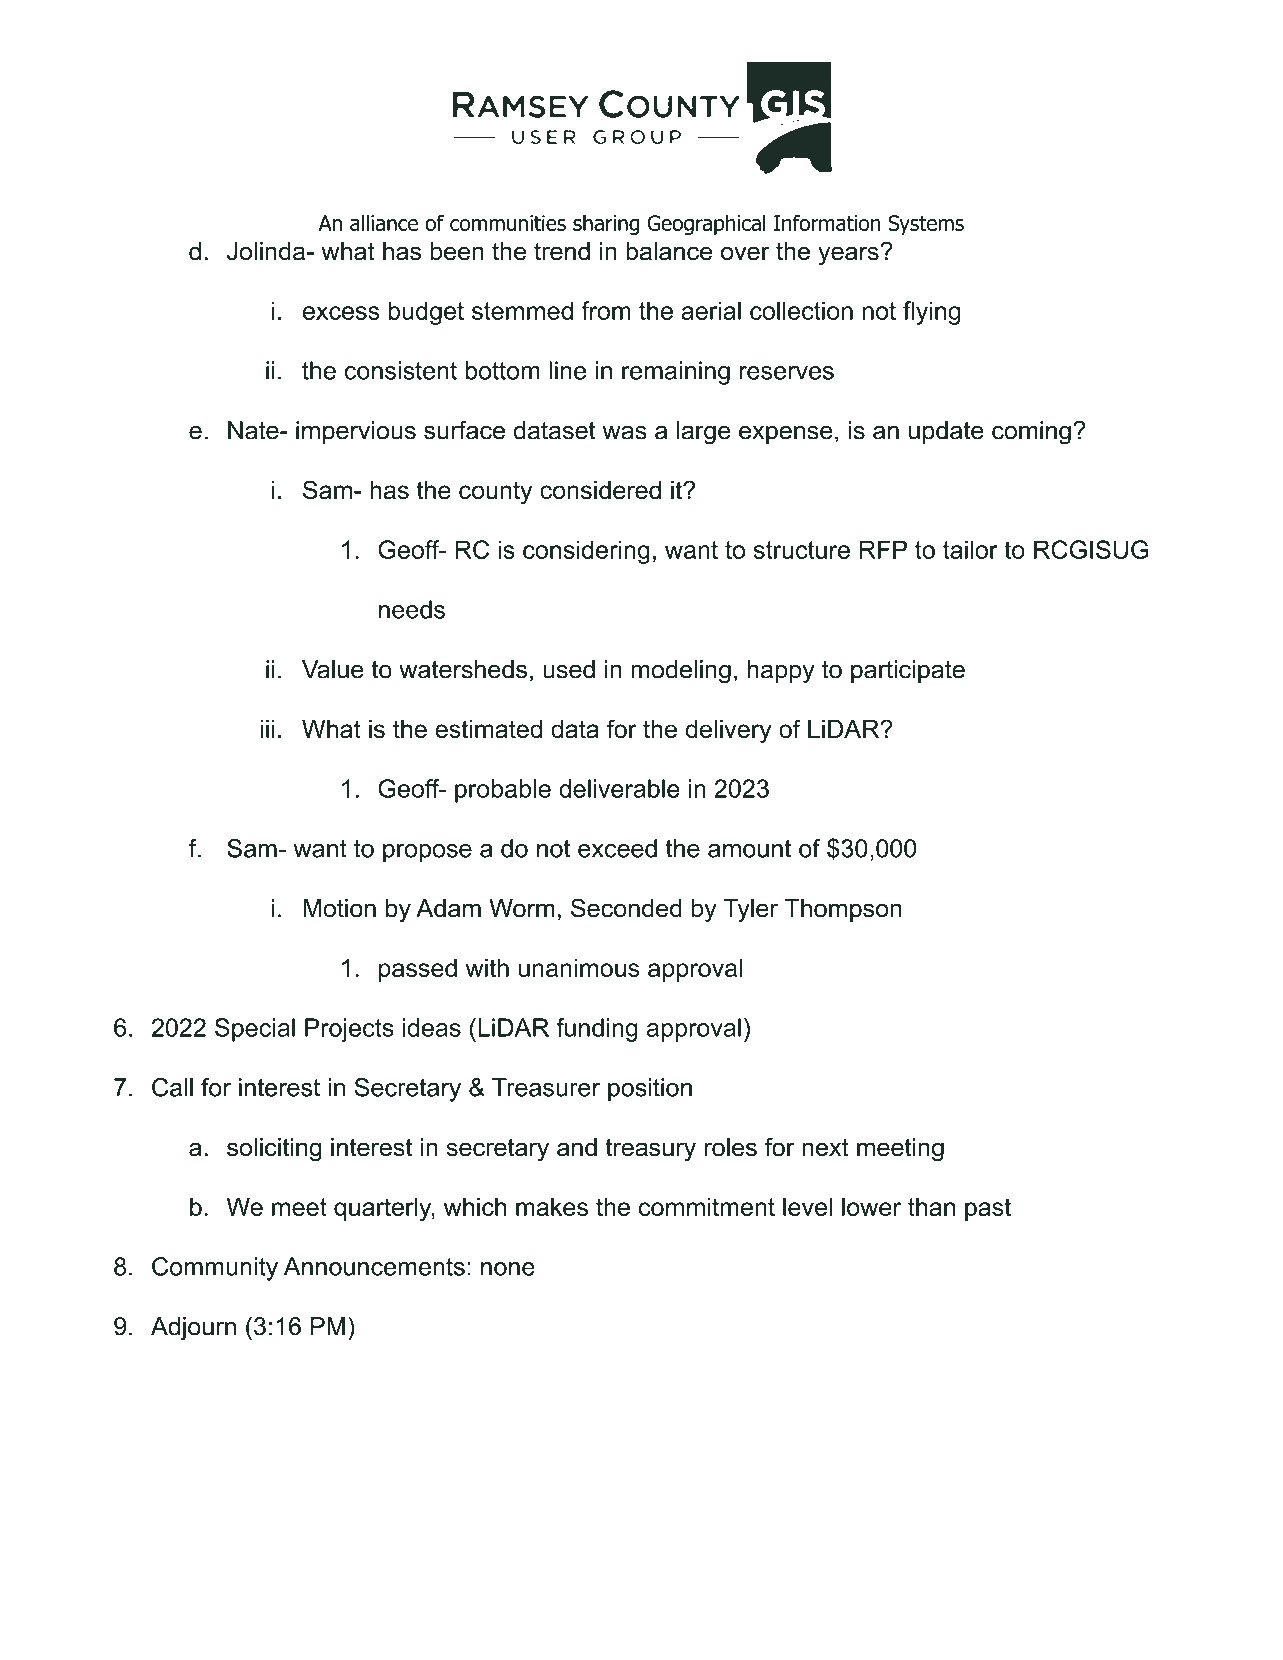  What do you see at coordinates (552, 1206) in the screenshot?
I see `makes` at bounding box center [552, 1206].
